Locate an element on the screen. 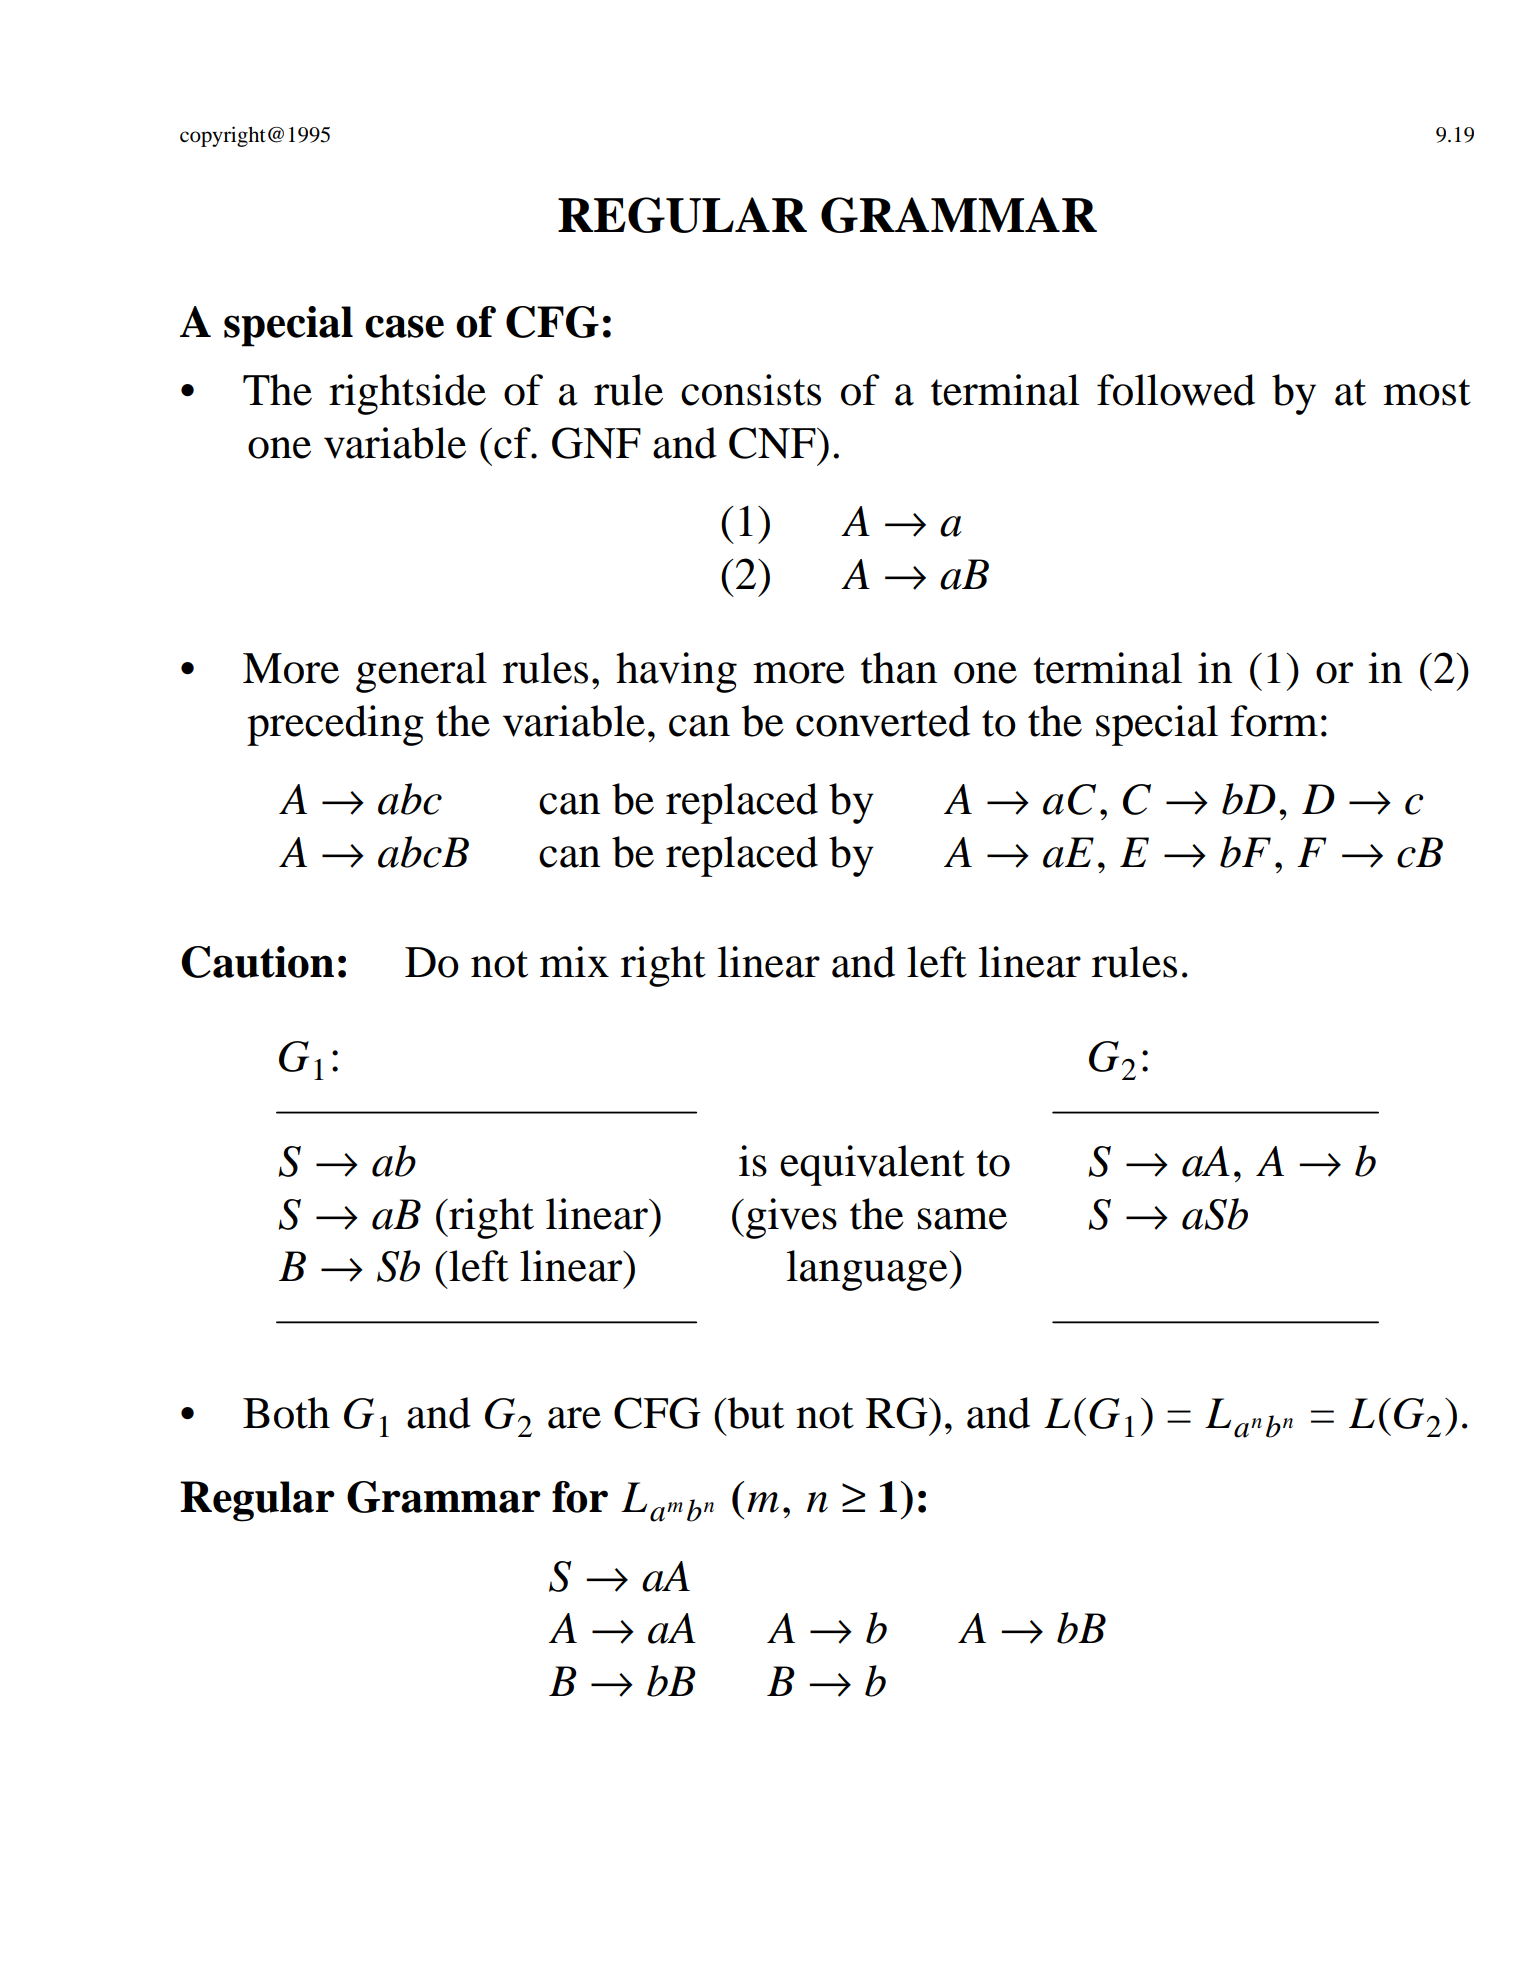 The width and height of the screenshot is (1529, 1978). consists is located at coordinates (751, 390).
